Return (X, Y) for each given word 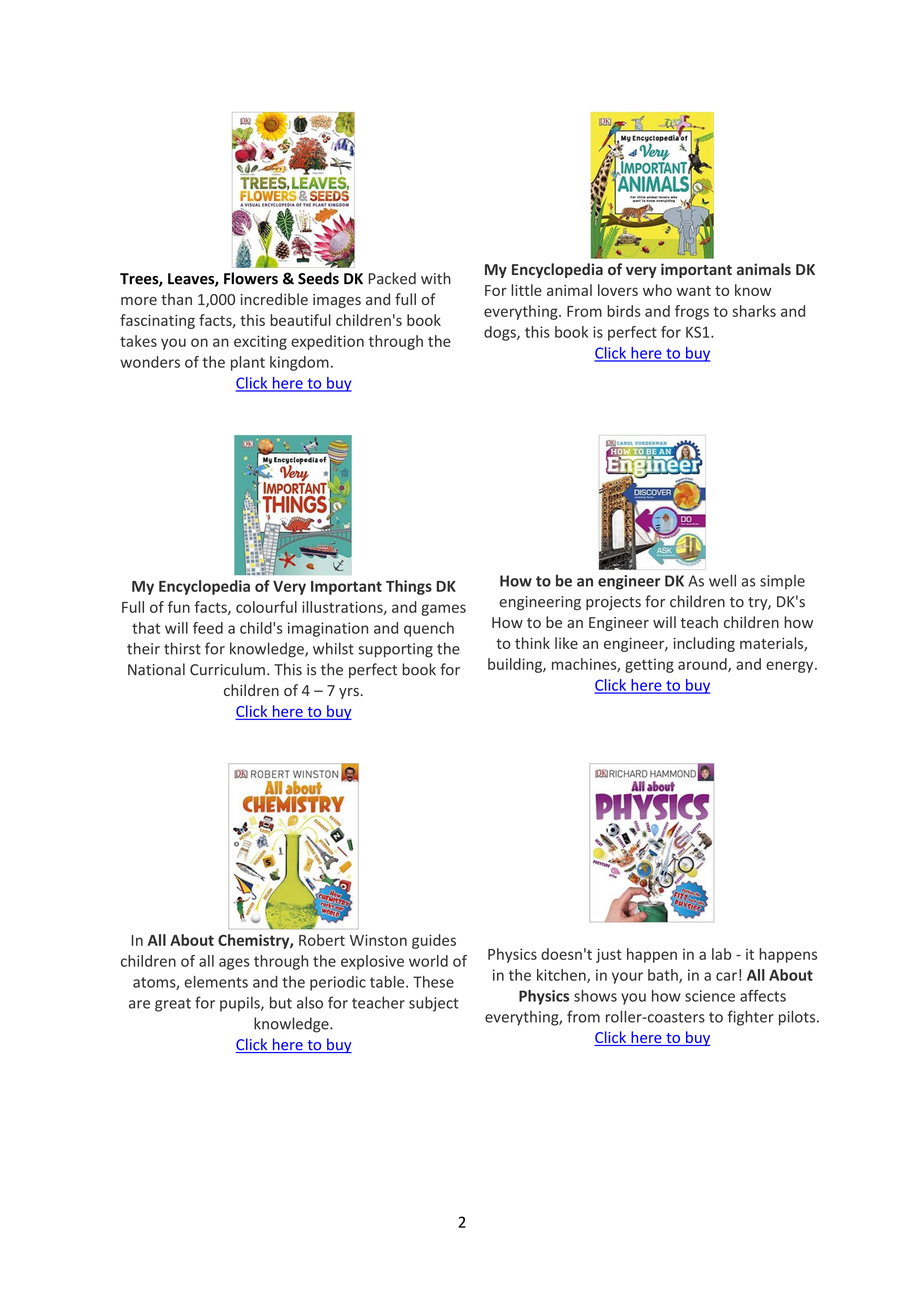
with (436, 278)
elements (216, 982)
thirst (182, 648)
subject (434, 1004)
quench (429, 629)
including (704, 644)
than (176, 299)
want (694, 291)
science (710, 996)
